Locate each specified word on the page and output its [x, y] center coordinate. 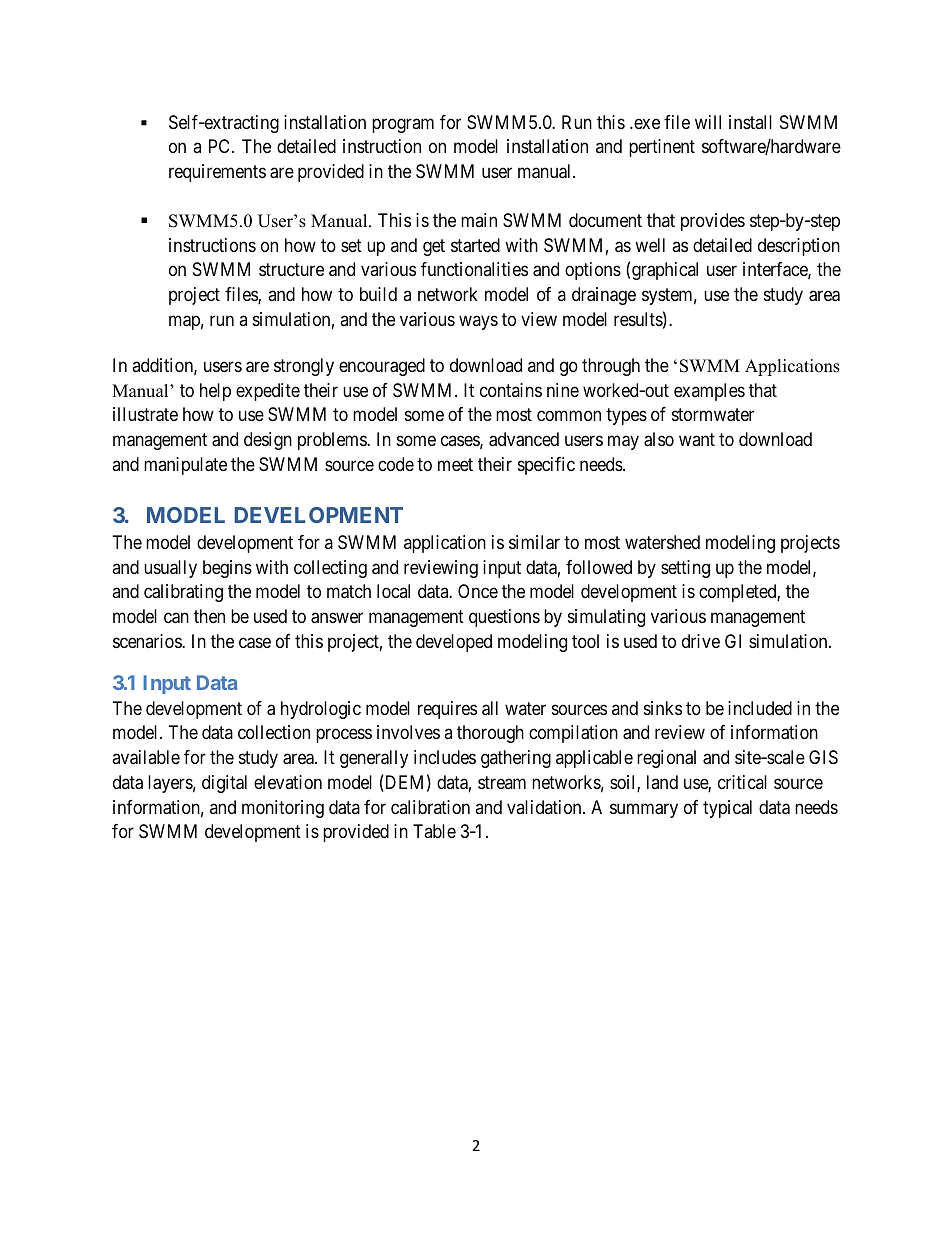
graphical [665, 271]
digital [224, 784]
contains [511, 390]
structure [291, 269]
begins [227, 569]
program [403, 125]
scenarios [148, 641]
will [708, 122]
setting [685, 569]
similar [534, 542]
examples [709, 392]
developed [454, 643]
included [760, 708]
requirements [217, 173]
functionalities [474, 269]
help [215, 392]
